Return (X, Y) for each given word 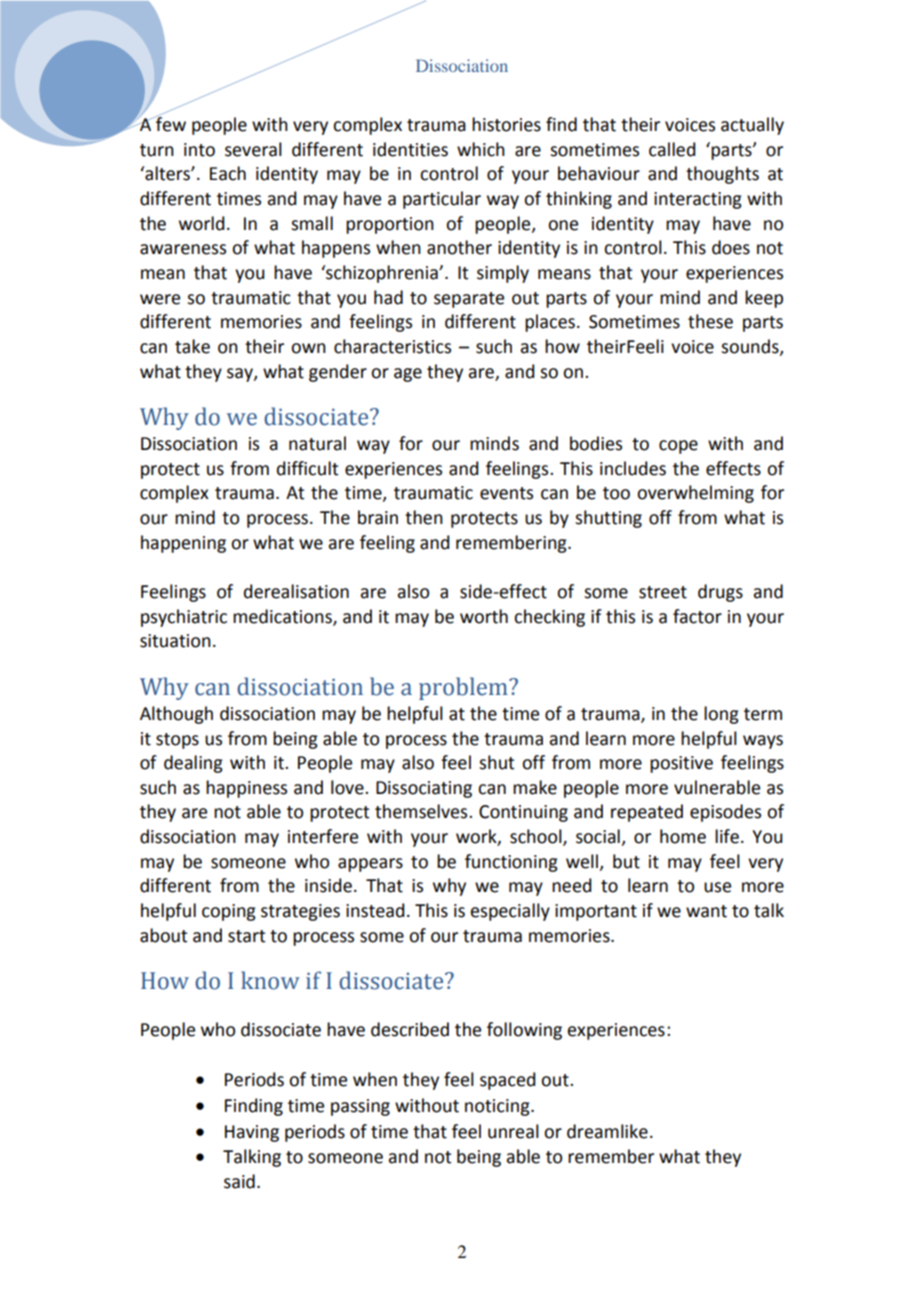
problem (464, 688)
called (672, 149)
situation (175, 641)
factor (697, 616)
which (481, 149)
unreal (513, 1131)
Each (228, 173)
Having (252, 1133)
